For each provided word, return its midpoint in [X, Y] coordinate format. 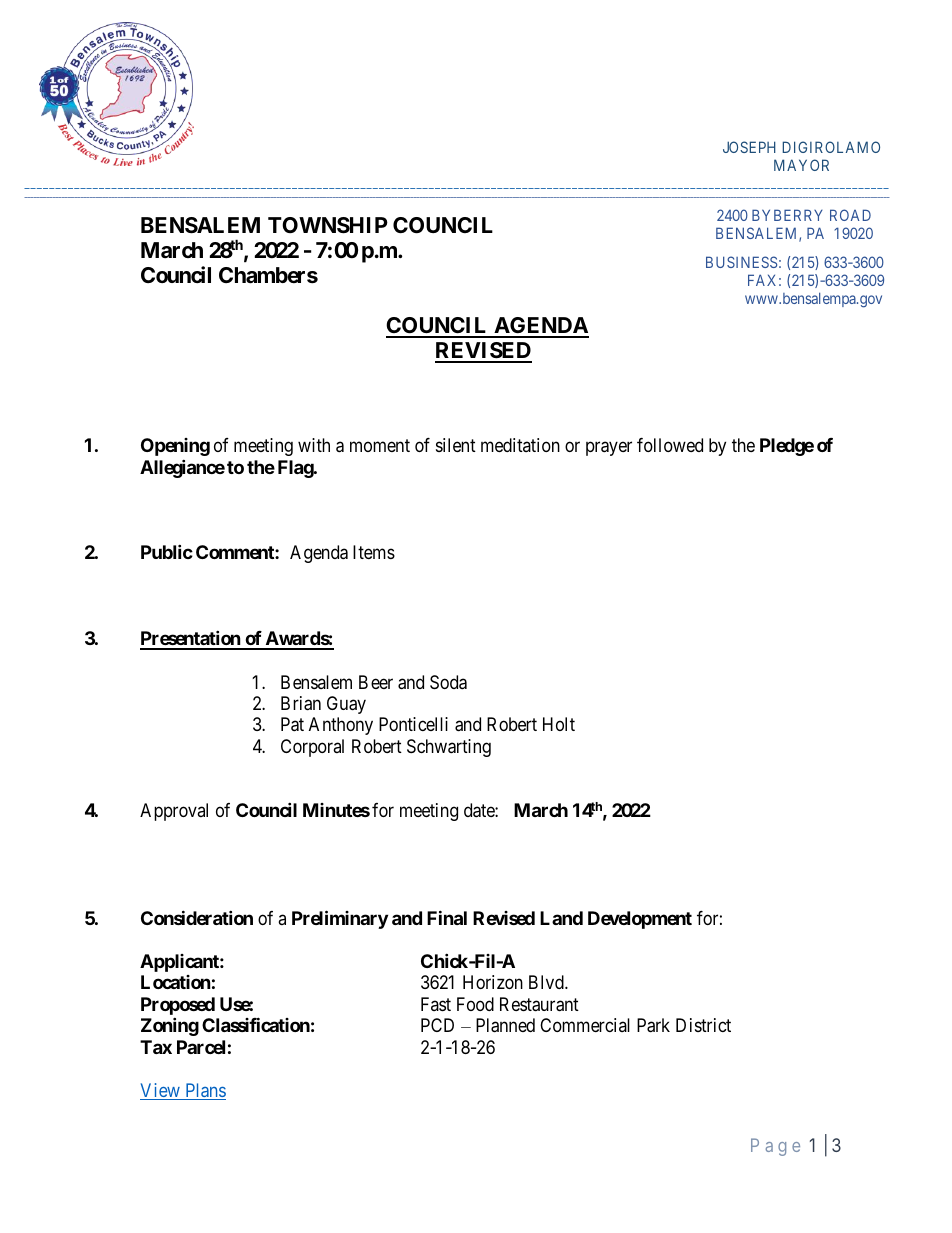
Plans [204, 1091]
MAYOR [801, 165]
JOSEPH [749, 147]
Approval [174, 812]
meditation [520, 445]
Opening [175, 447]
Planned [505, 1025]
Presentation [191, 639]
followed [670, 445]
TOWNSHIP [328, 225]
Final [447, 917]
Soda [448, 682]
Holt [559, 724]
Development [640, 920]
